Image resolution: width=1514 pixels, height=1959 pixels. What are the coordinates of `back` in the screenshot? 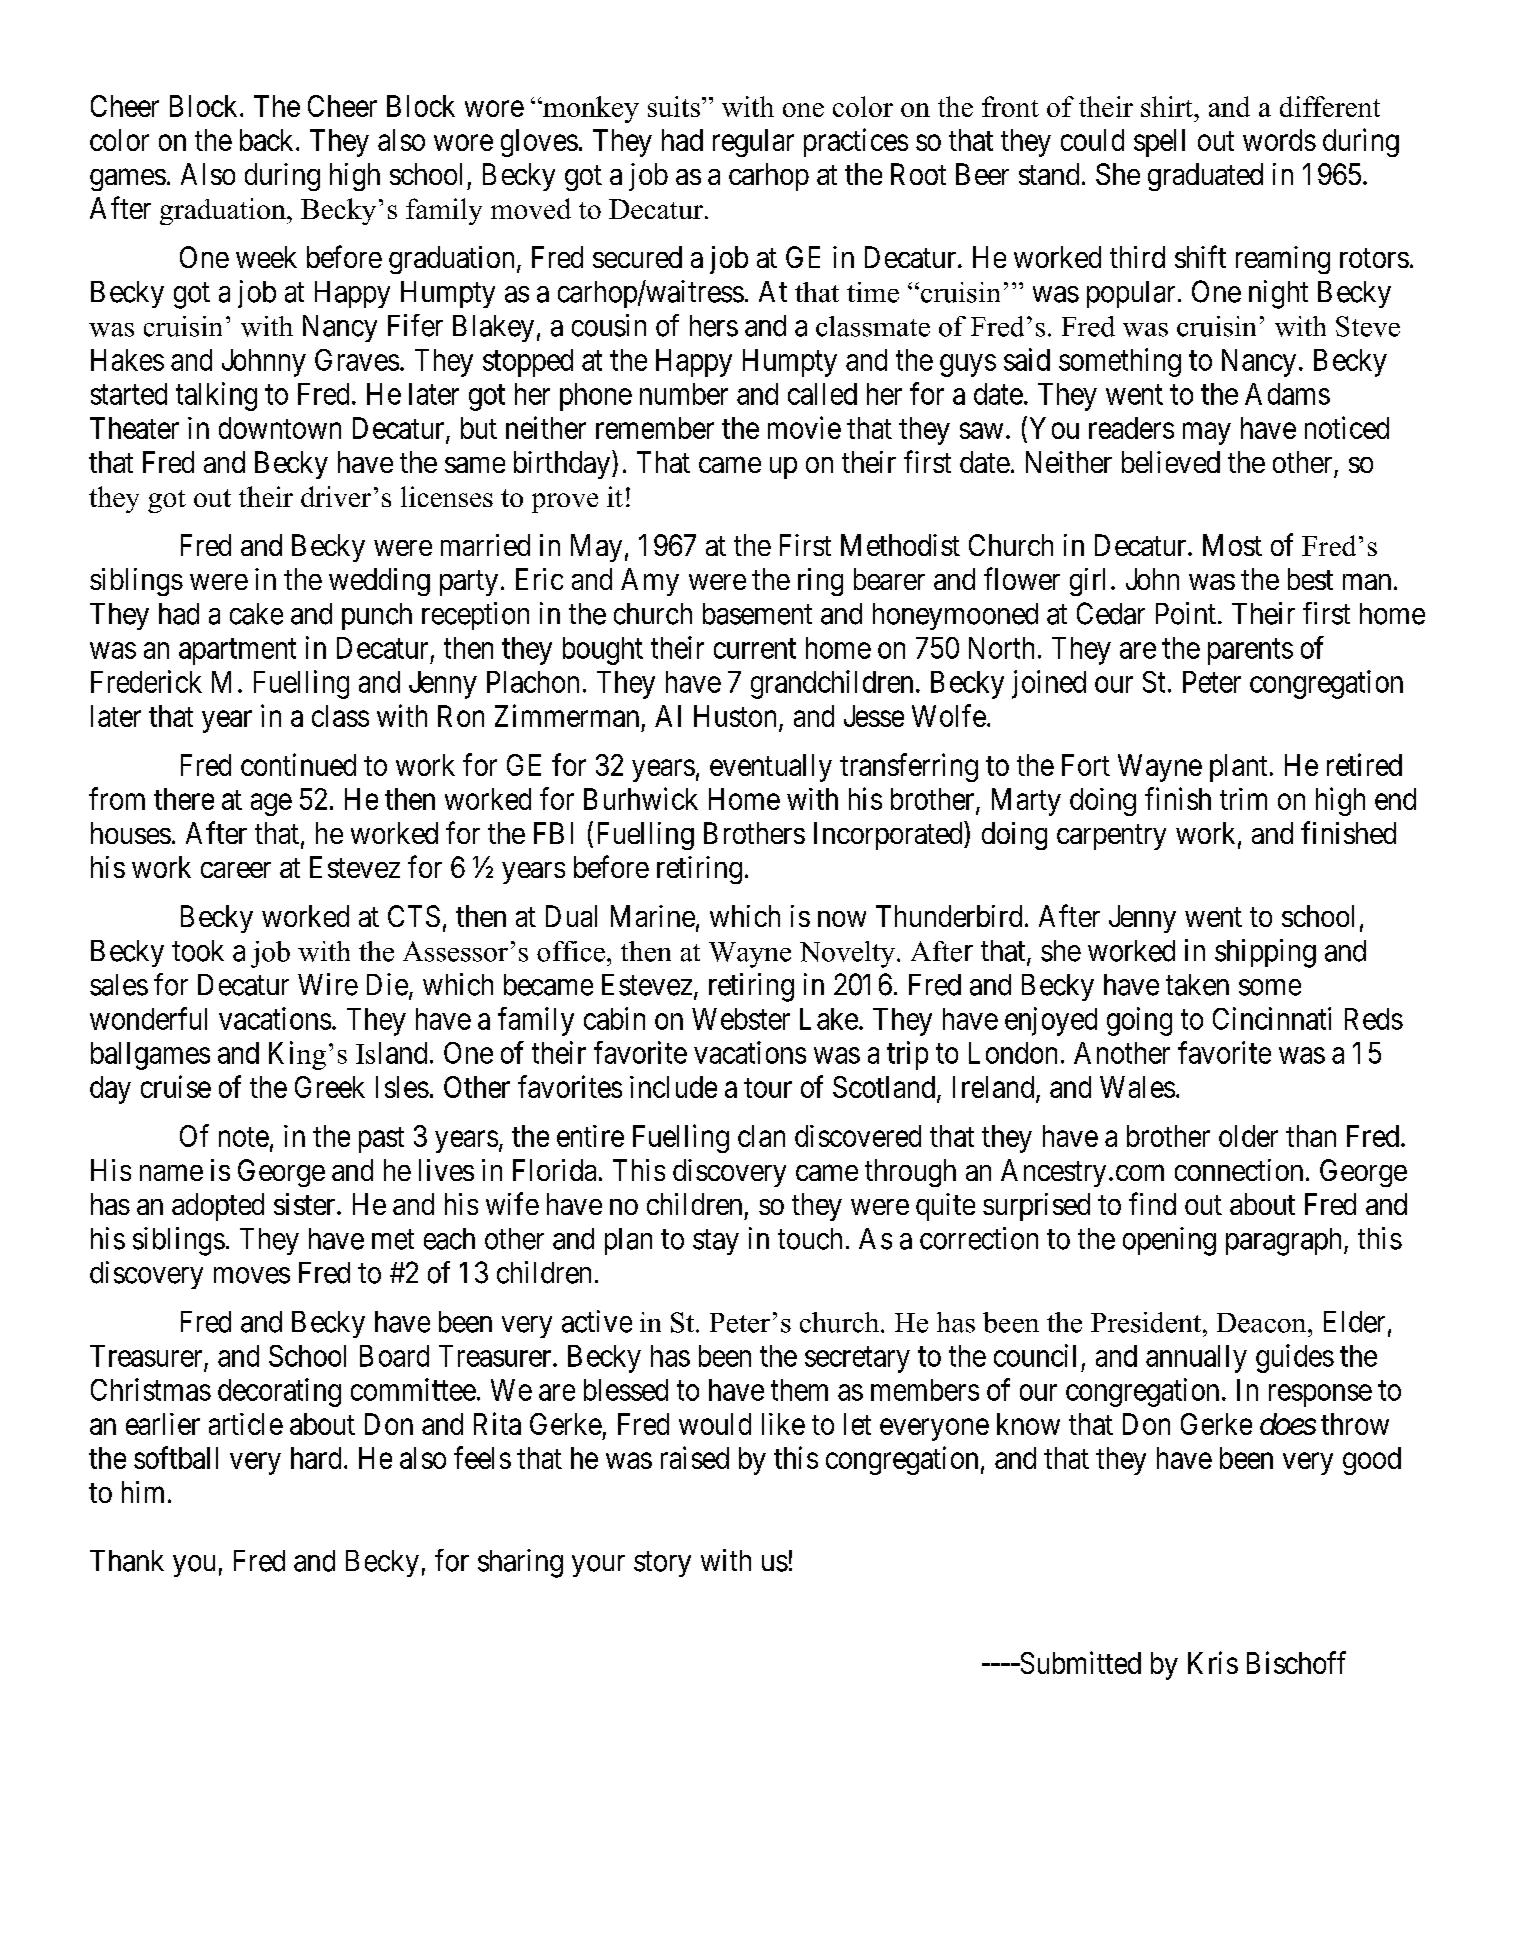 It's located at (268, 140).
